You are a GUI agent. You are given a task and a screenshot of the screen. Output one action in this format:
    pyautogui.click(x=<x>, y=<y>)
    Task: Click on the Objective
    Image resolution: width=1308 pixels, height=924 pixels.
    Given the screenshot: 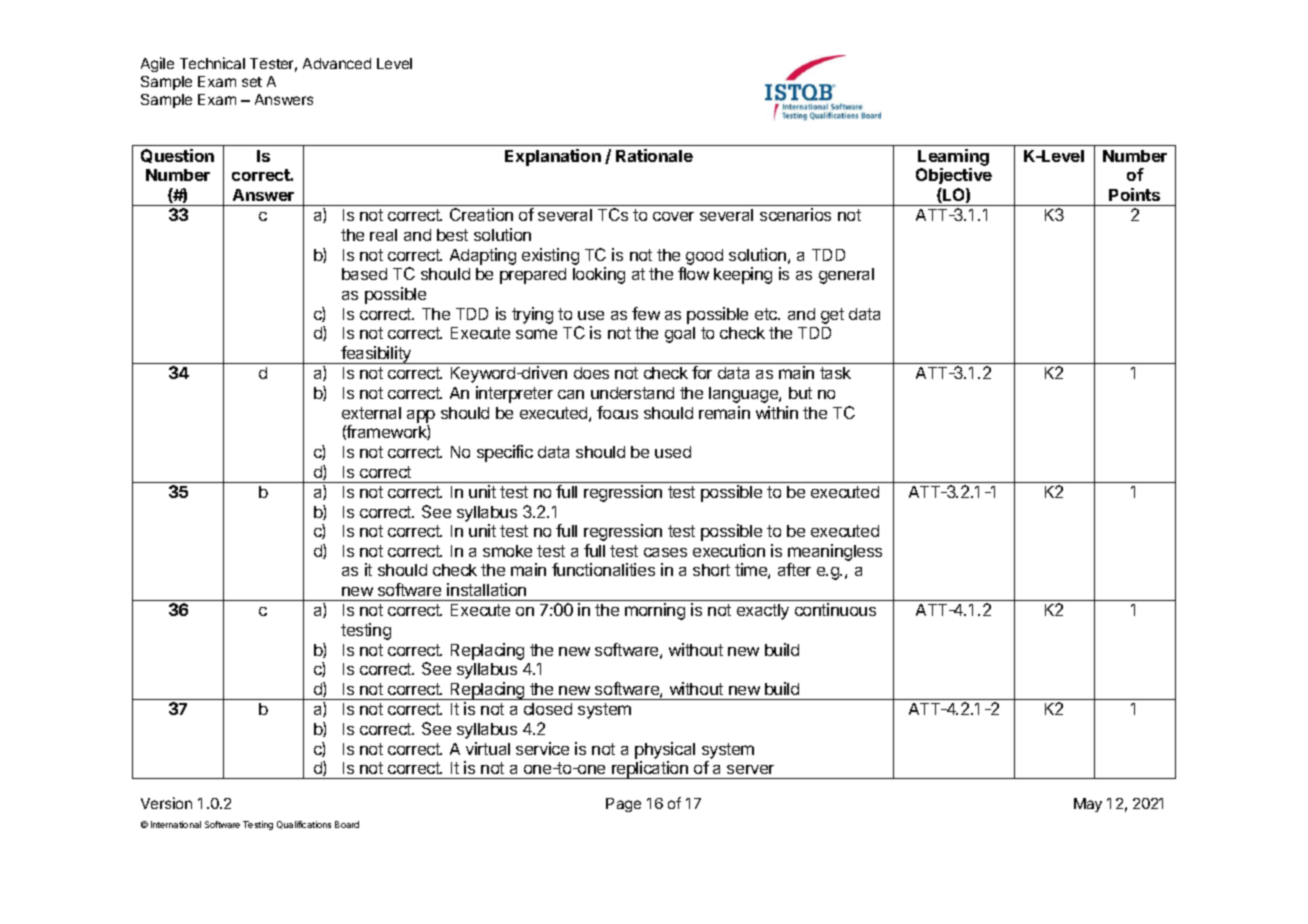 What is the action you would take?
    pyautogui.click(x=954, y=176)
